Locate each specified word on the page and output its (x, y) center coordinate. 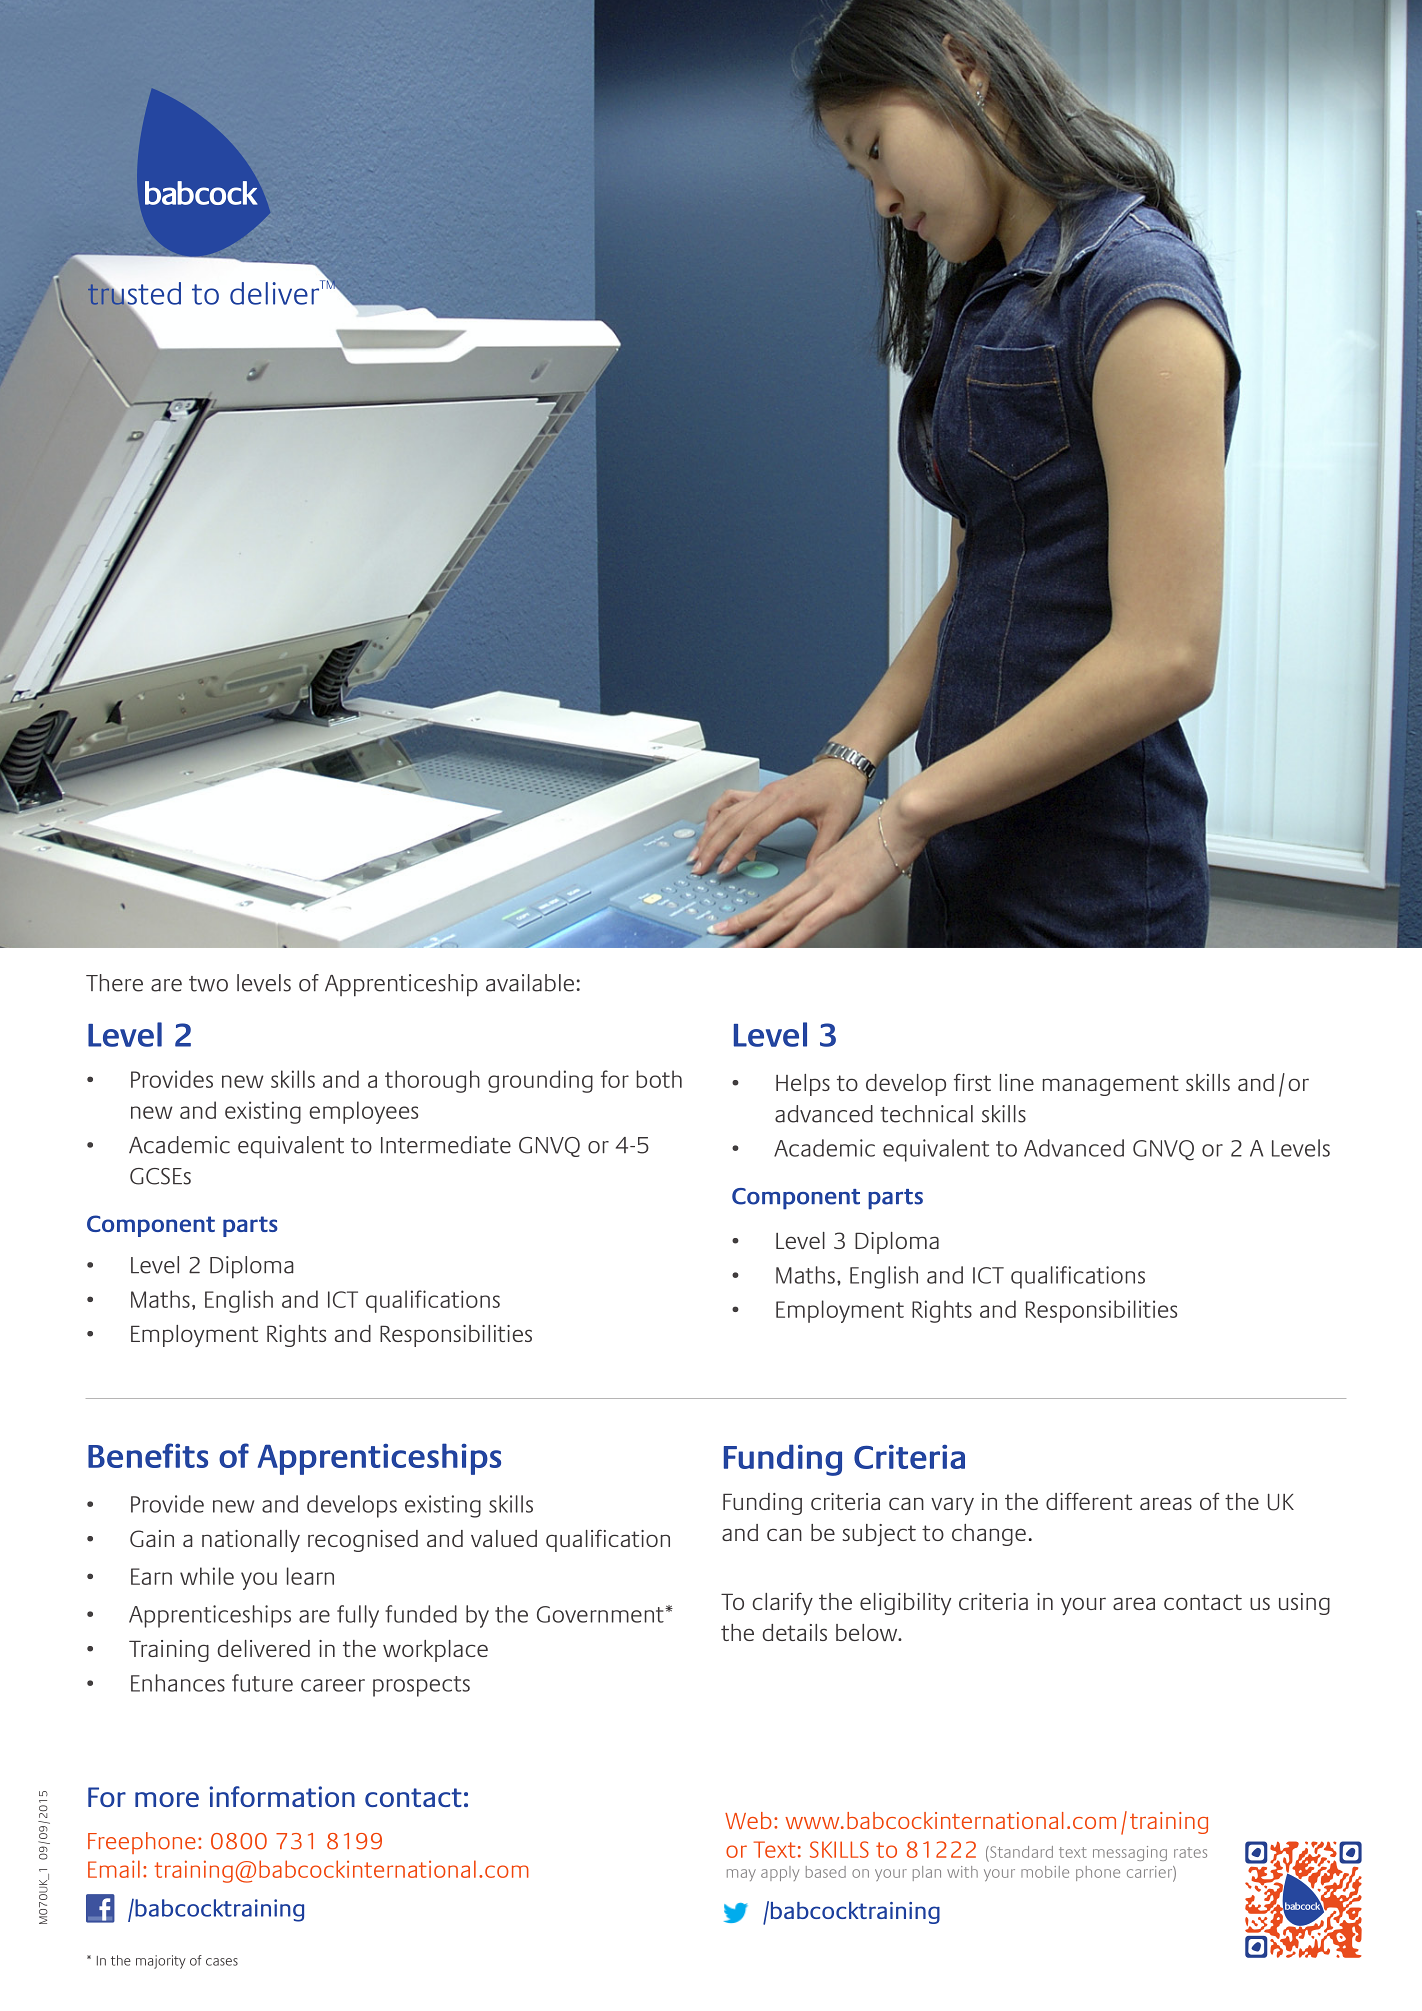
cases (222, 1962)
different (1089, 1501)
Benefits (148, 1455)
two (208, 984)
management (1111, 1085)
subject (879, 1535)
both (659, 1079)
